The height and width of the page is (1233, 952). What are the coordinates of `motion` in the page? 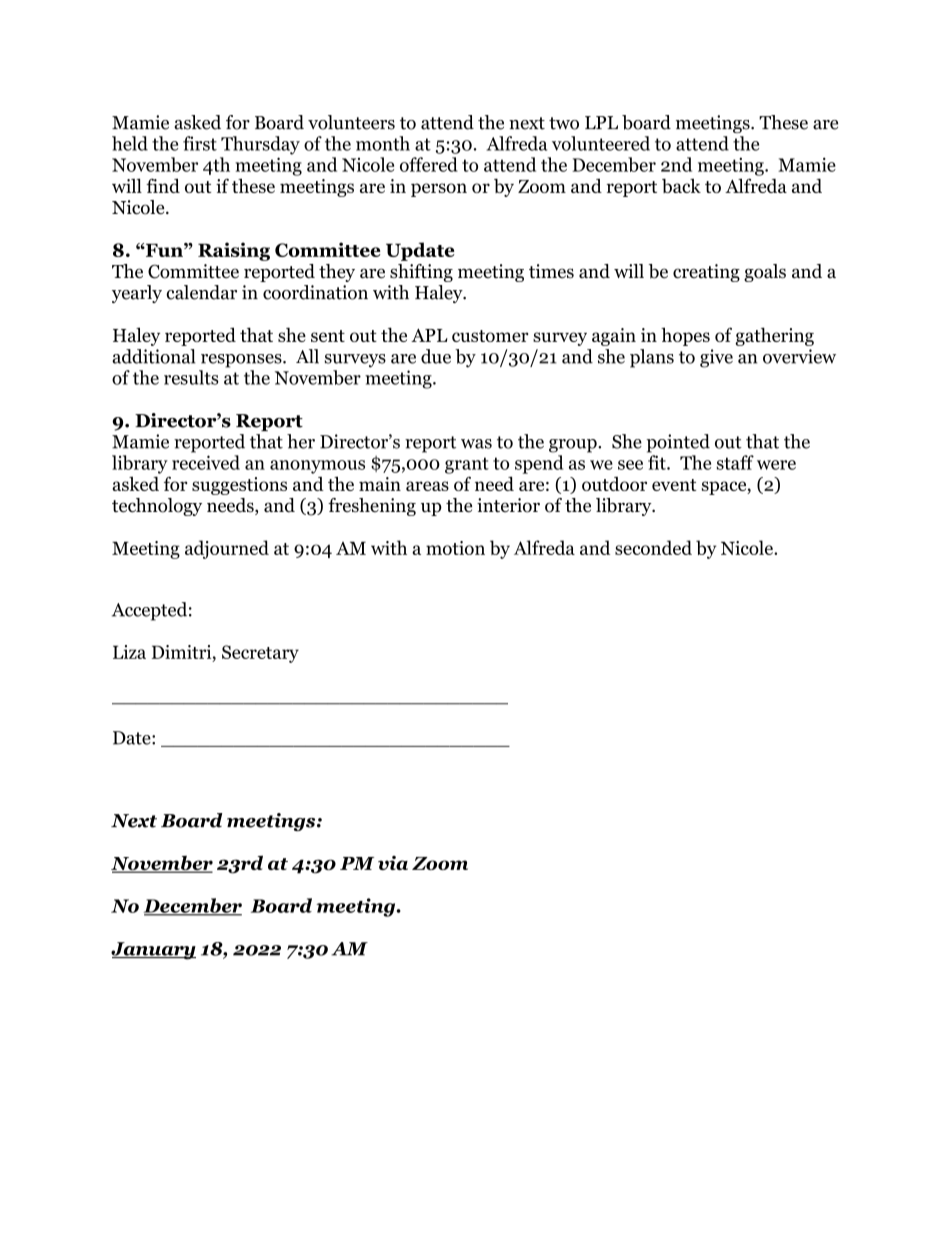 It's located at (455, 548).
